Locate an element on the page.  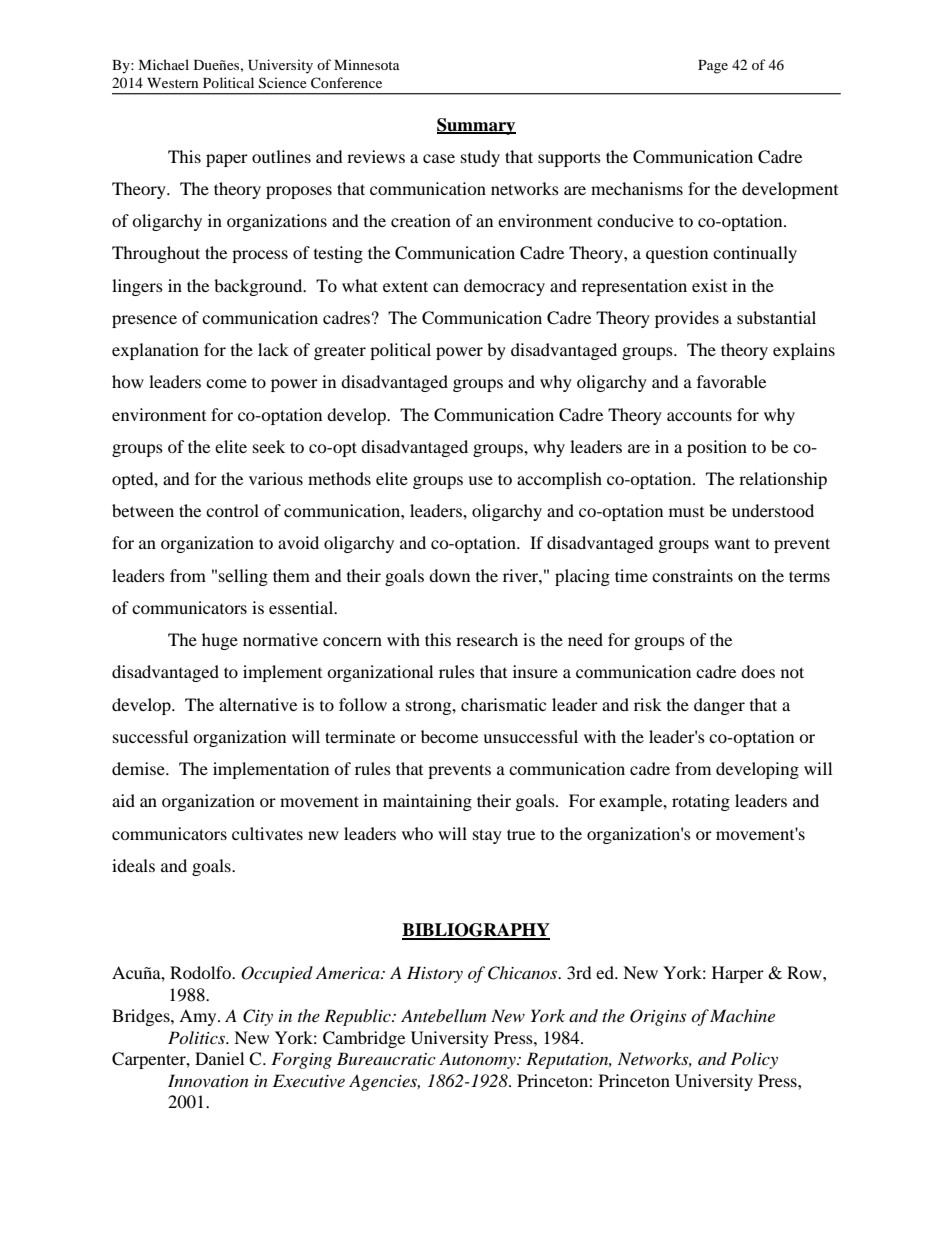
Summary is located at coordinates (476, 126).
